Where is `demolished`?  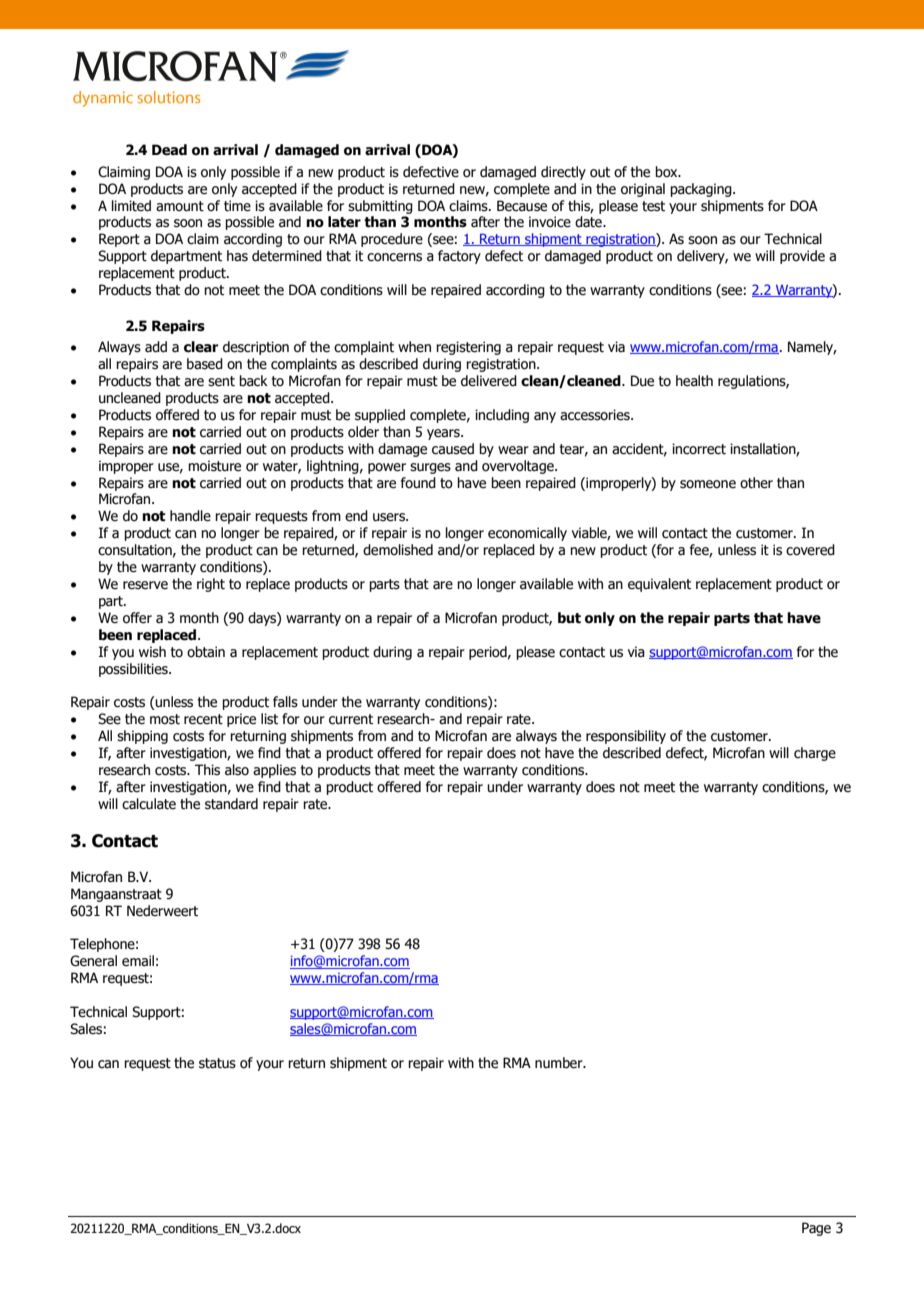
demolished is located at coordinates (398, 550).
